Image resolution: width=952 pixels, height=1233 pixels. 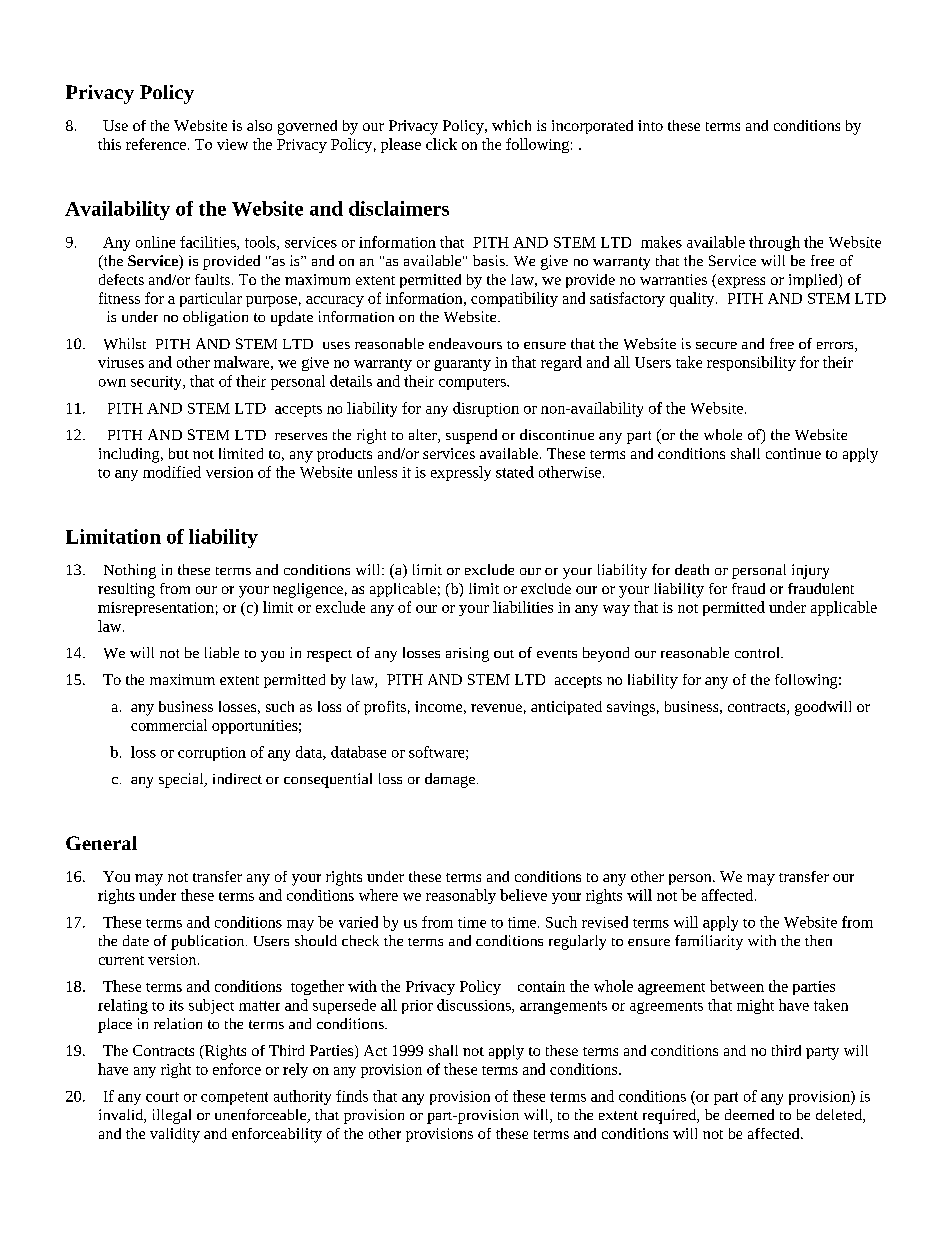 What do you see at coordinates (692, 569) in the image?
I see `death` at bounding box center [692, 569].
